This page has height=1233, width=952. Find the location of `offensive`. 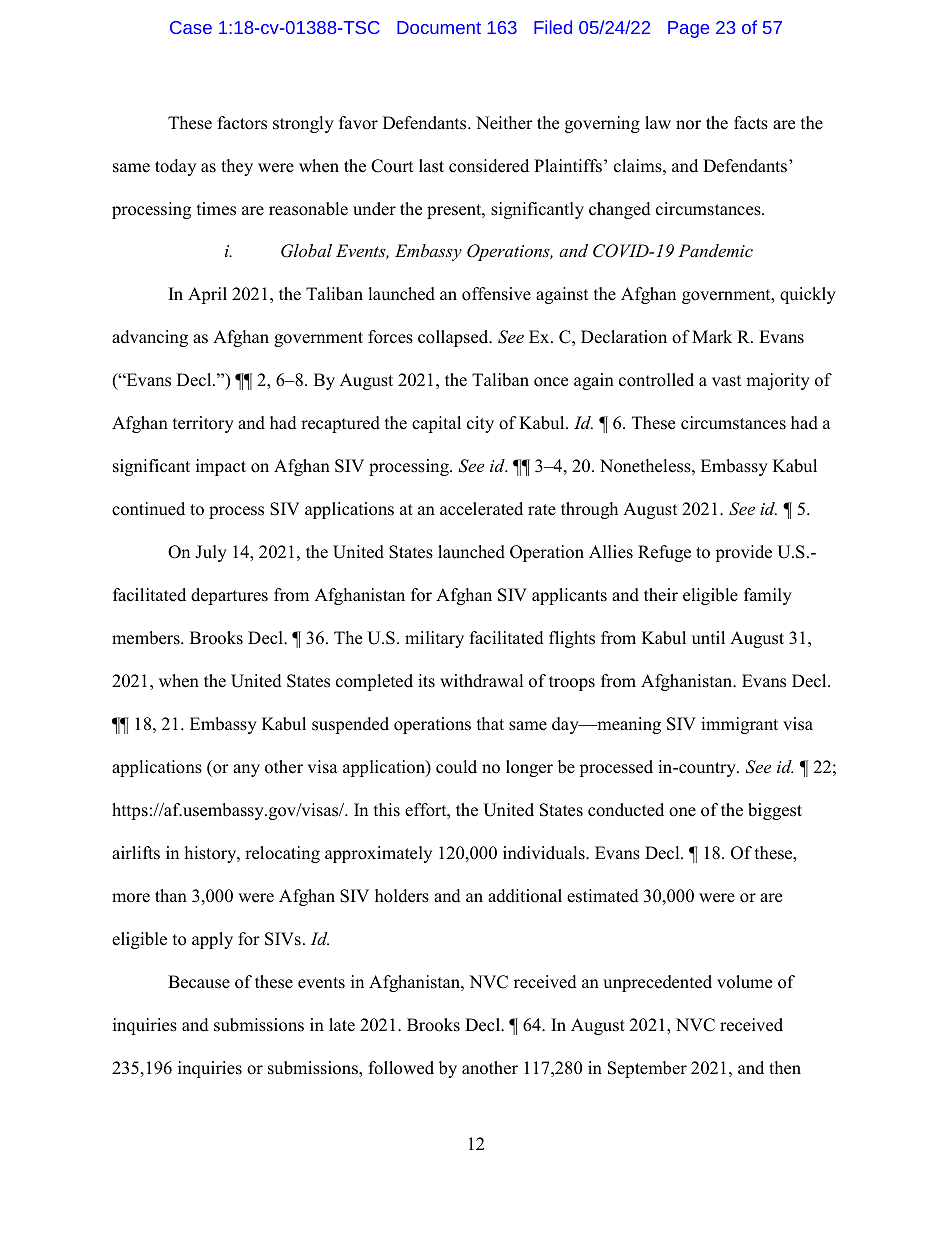

offensive is located at coordinates (496, 294).
